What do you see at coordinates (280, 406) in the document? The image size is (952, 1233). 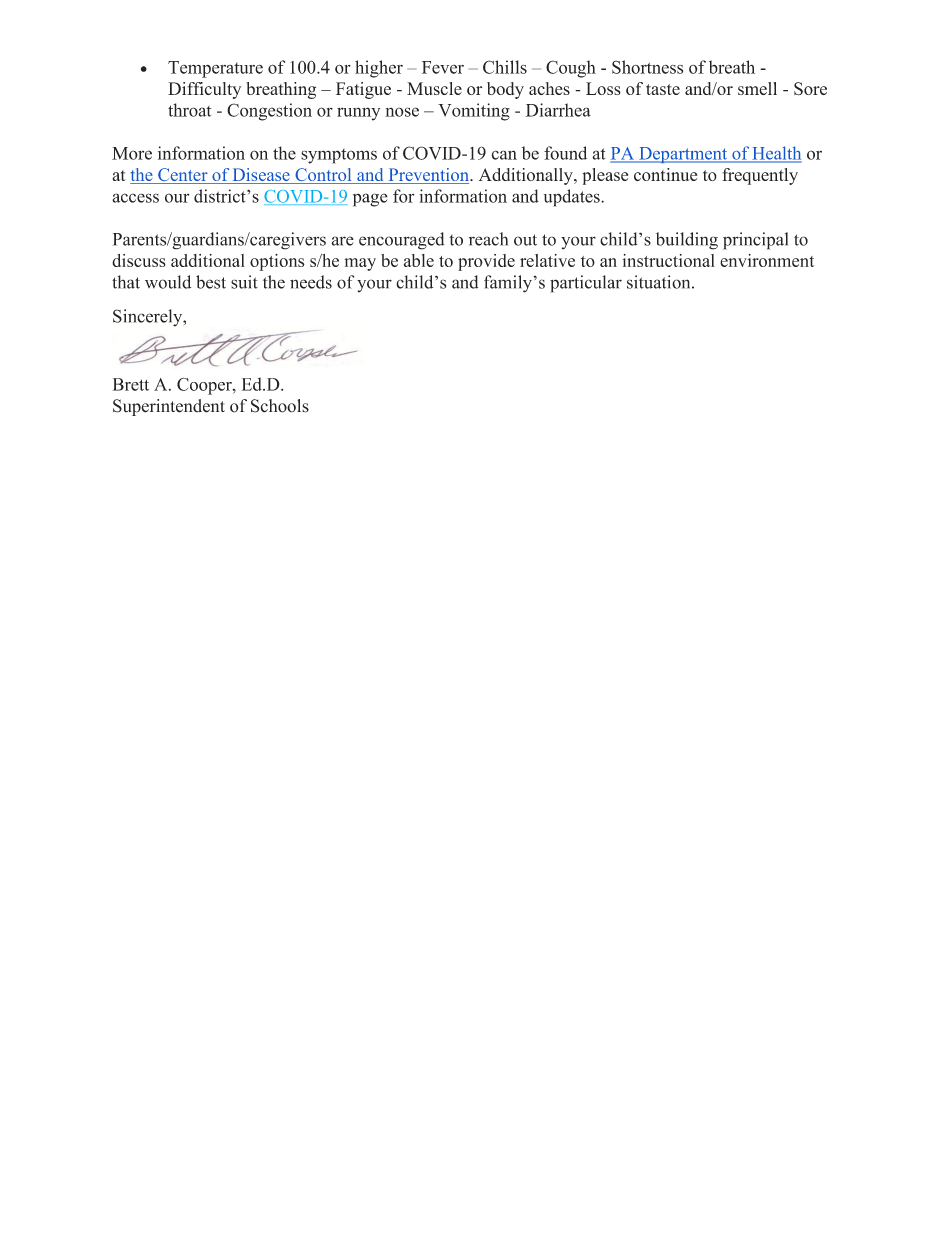 I see `Schools` at bounding box center [280, 406].
